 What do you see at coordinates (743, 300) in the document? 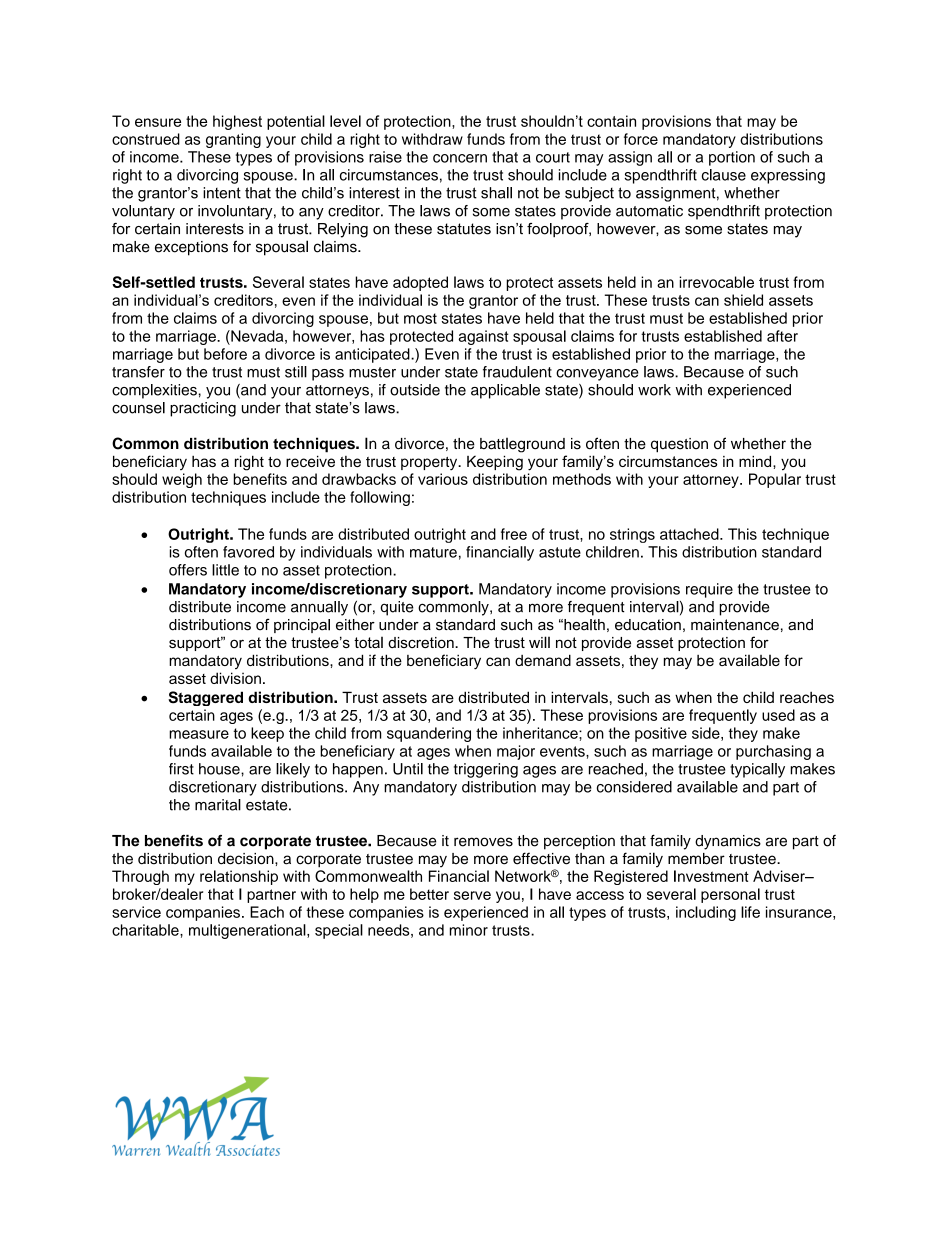
I see `shield` at bounding box center [743, 300].
